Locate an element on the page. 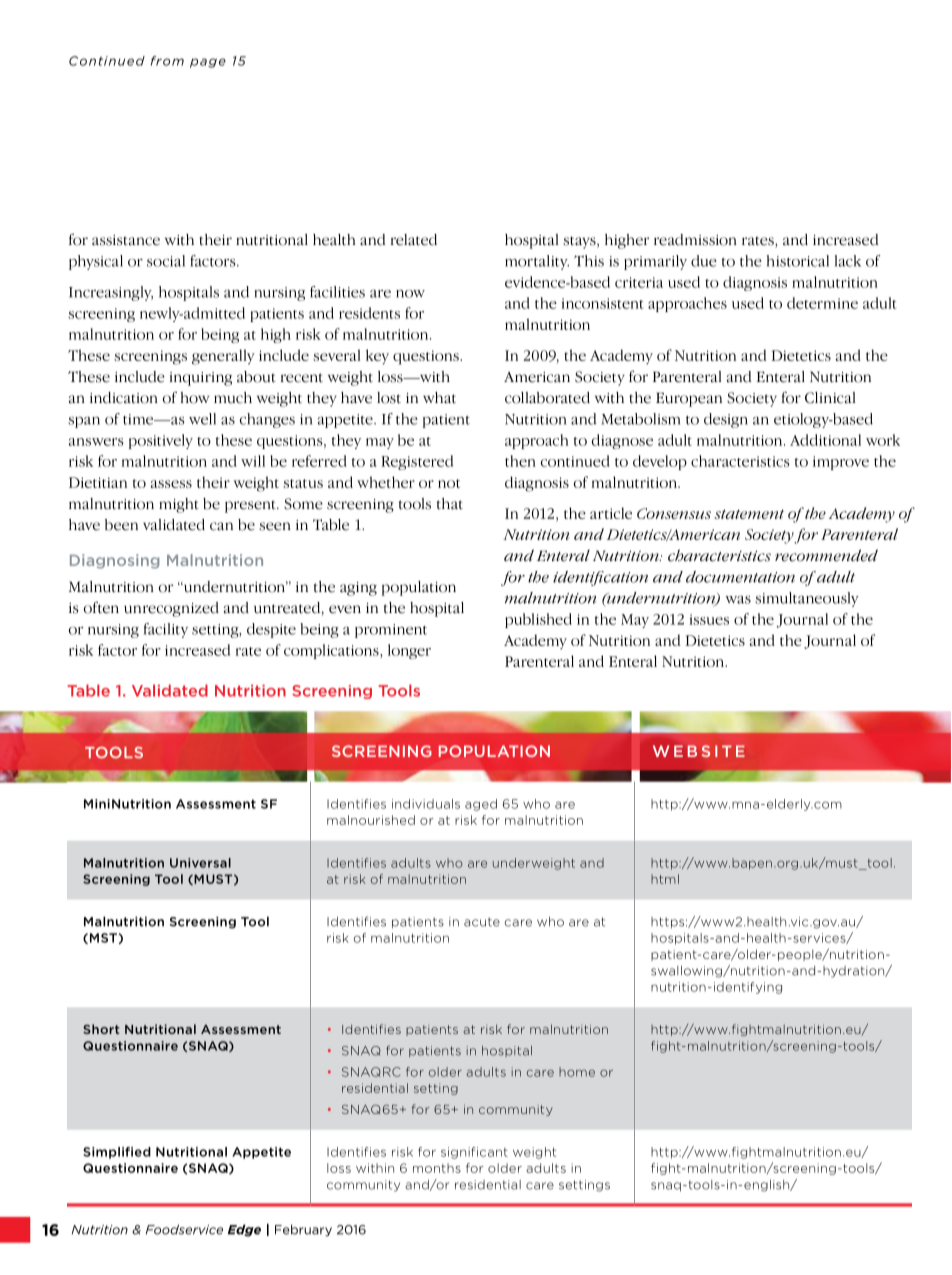  then is located at coordinates (520, 461).
